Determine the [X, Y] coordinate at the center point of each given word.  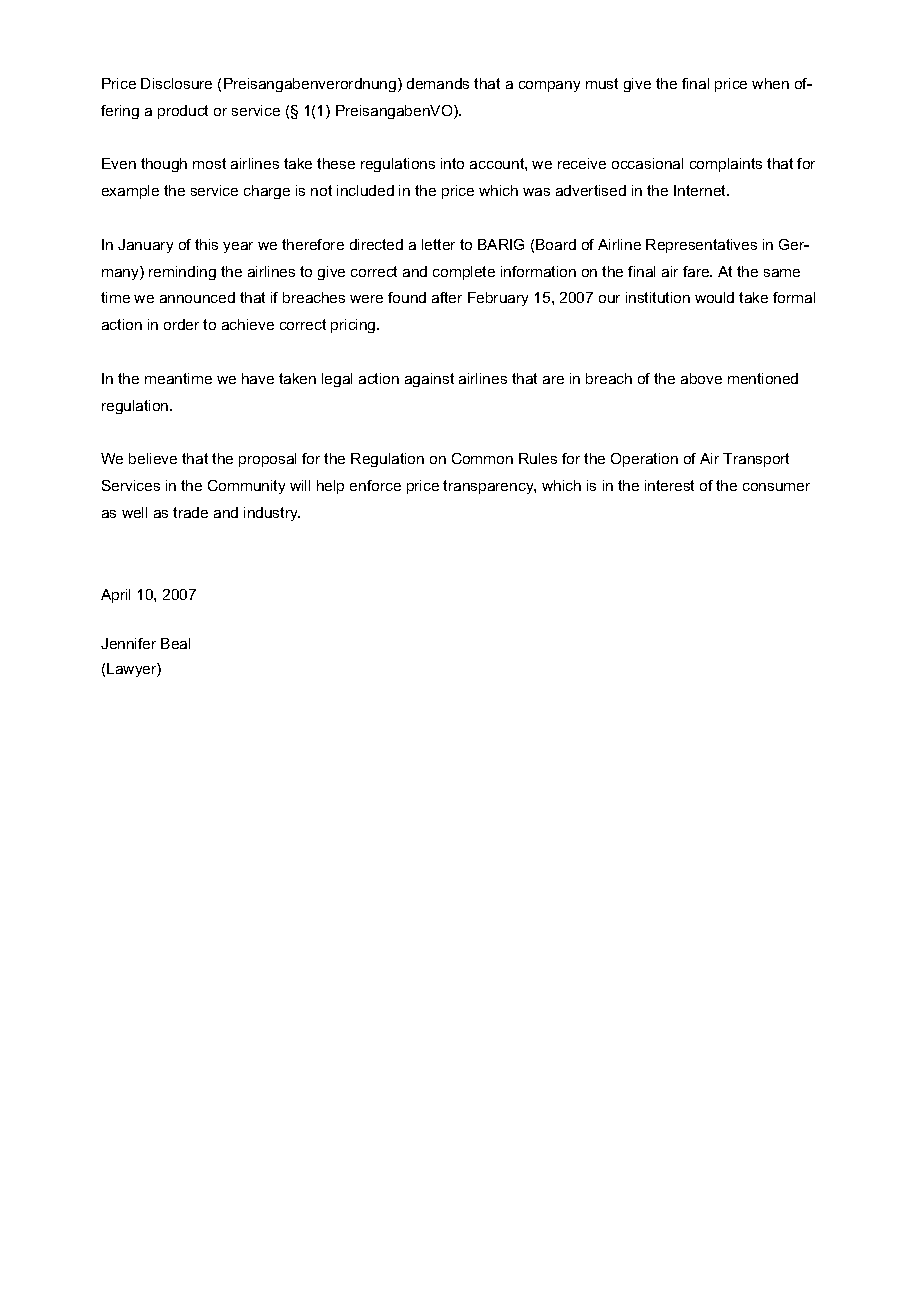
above [701, 378]
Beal [175, 643]
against [429, 380]
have [258, 378]
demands [438, 83]
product [183, 112]
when [770, 83]
